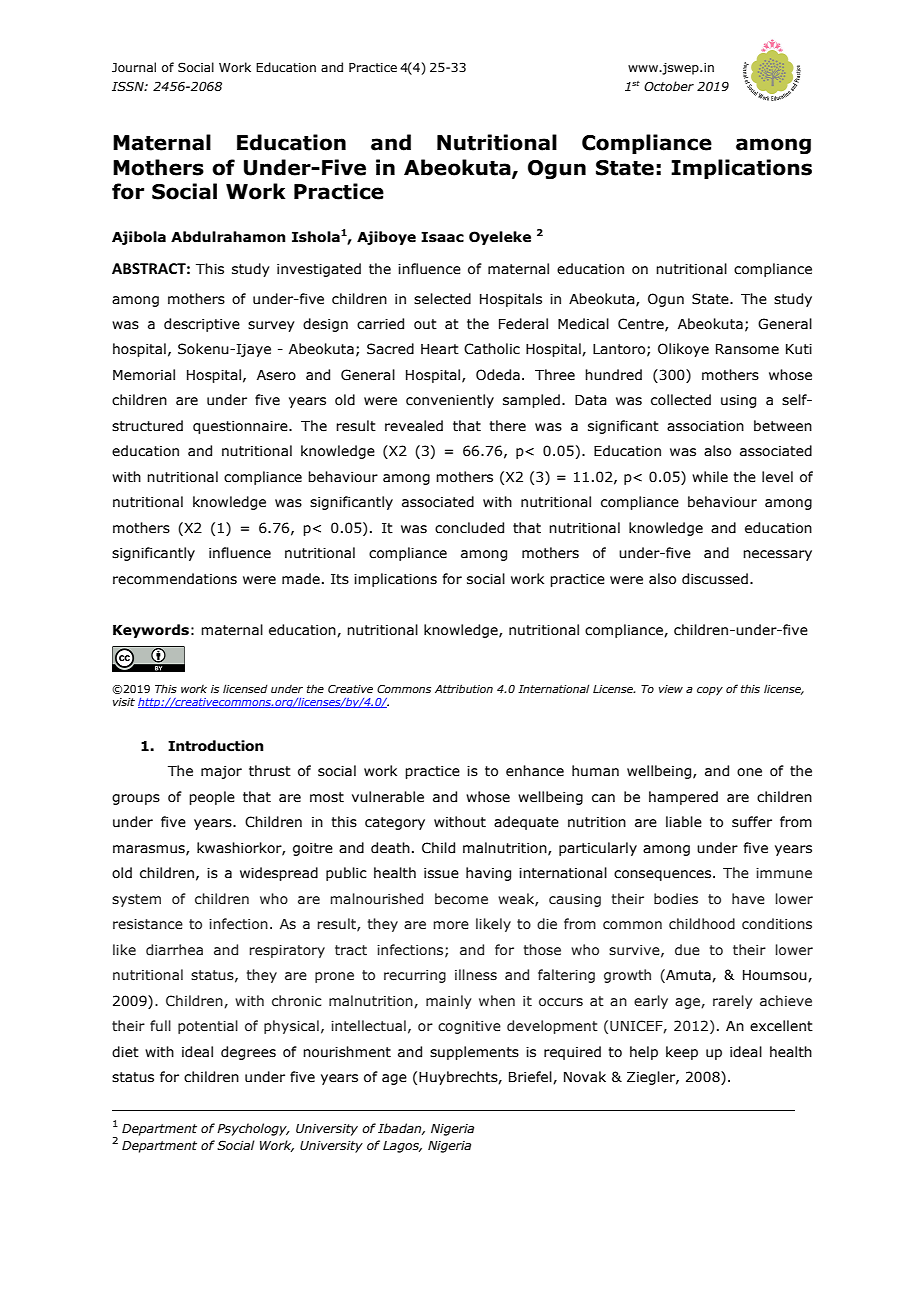  What do you see at coordinates (474, 1053) in the document?
I see `supplements` at bounding box center [474, 1053].
